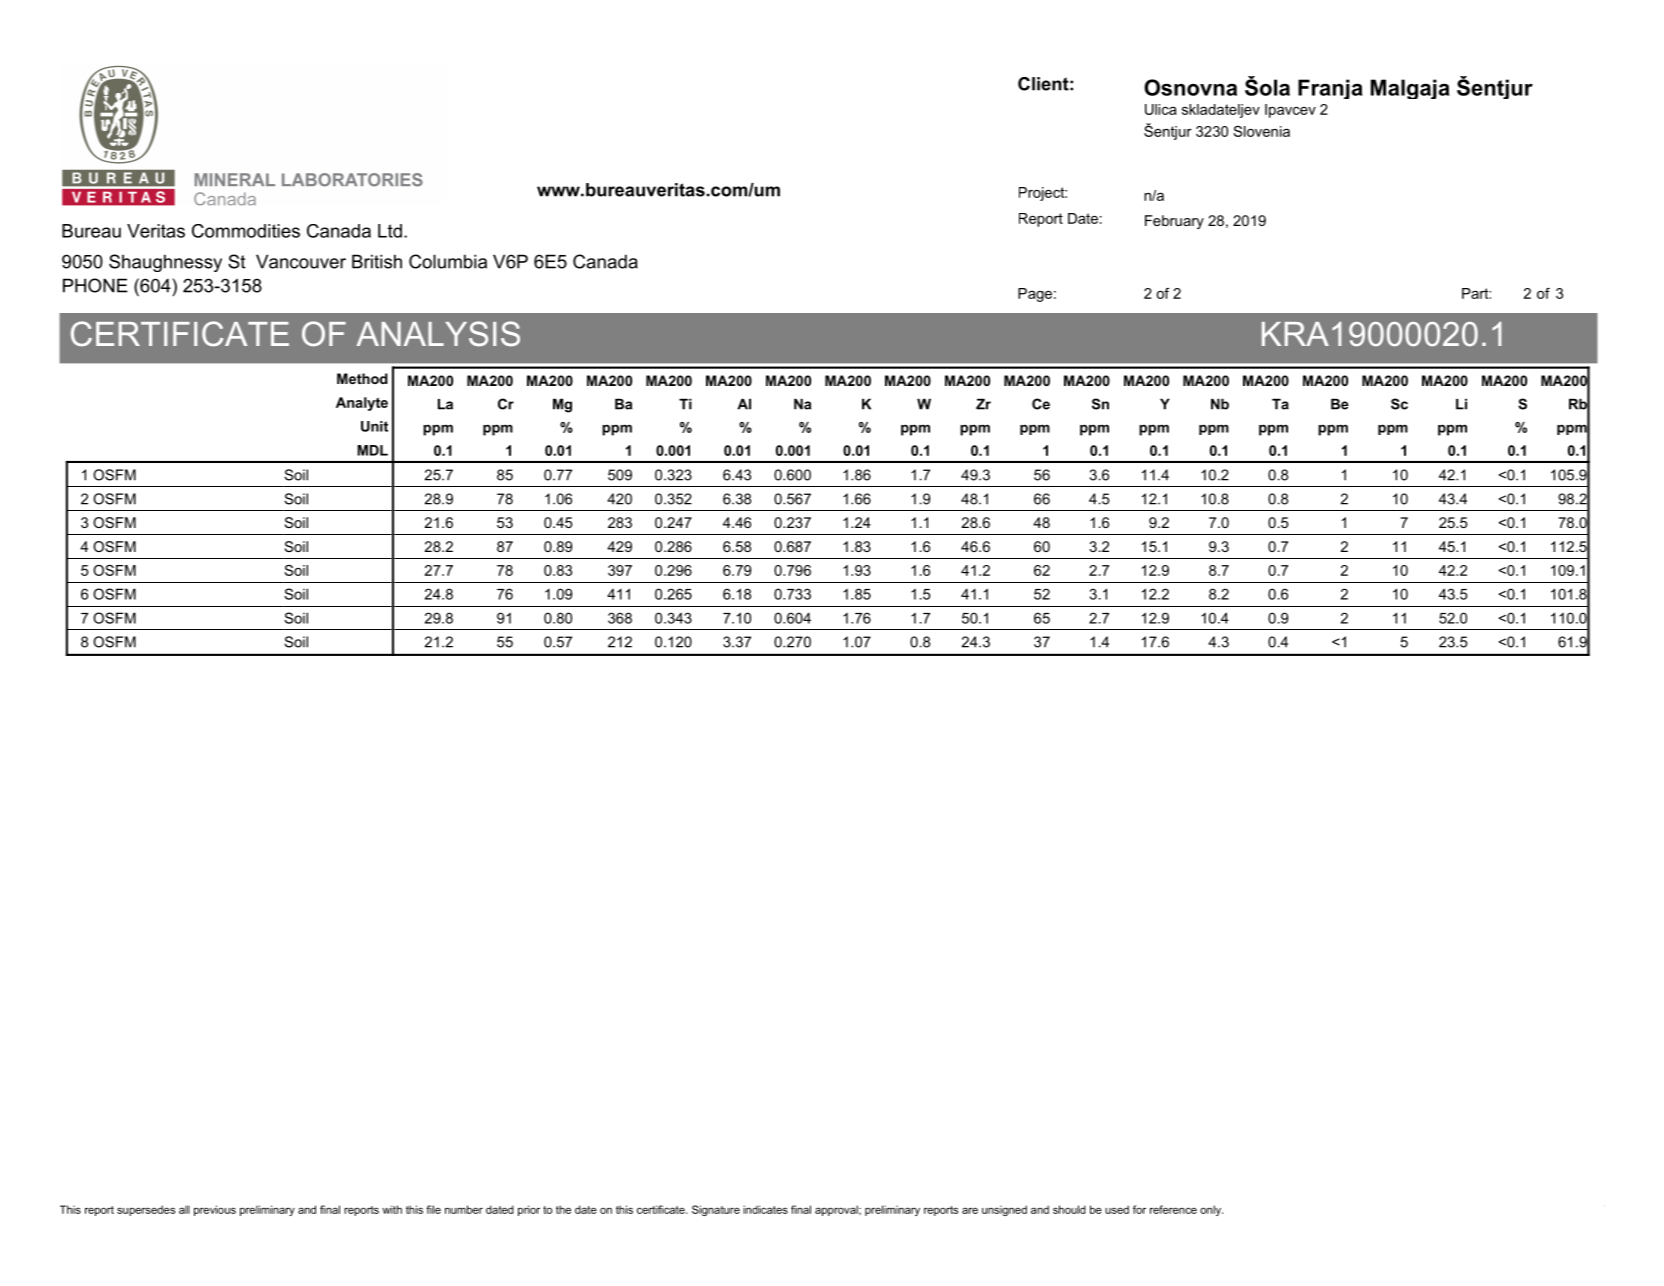  What do you see at coordinates (1161, 109) in the page?
I see `Ulica` at bounding box center [1161, 109].
